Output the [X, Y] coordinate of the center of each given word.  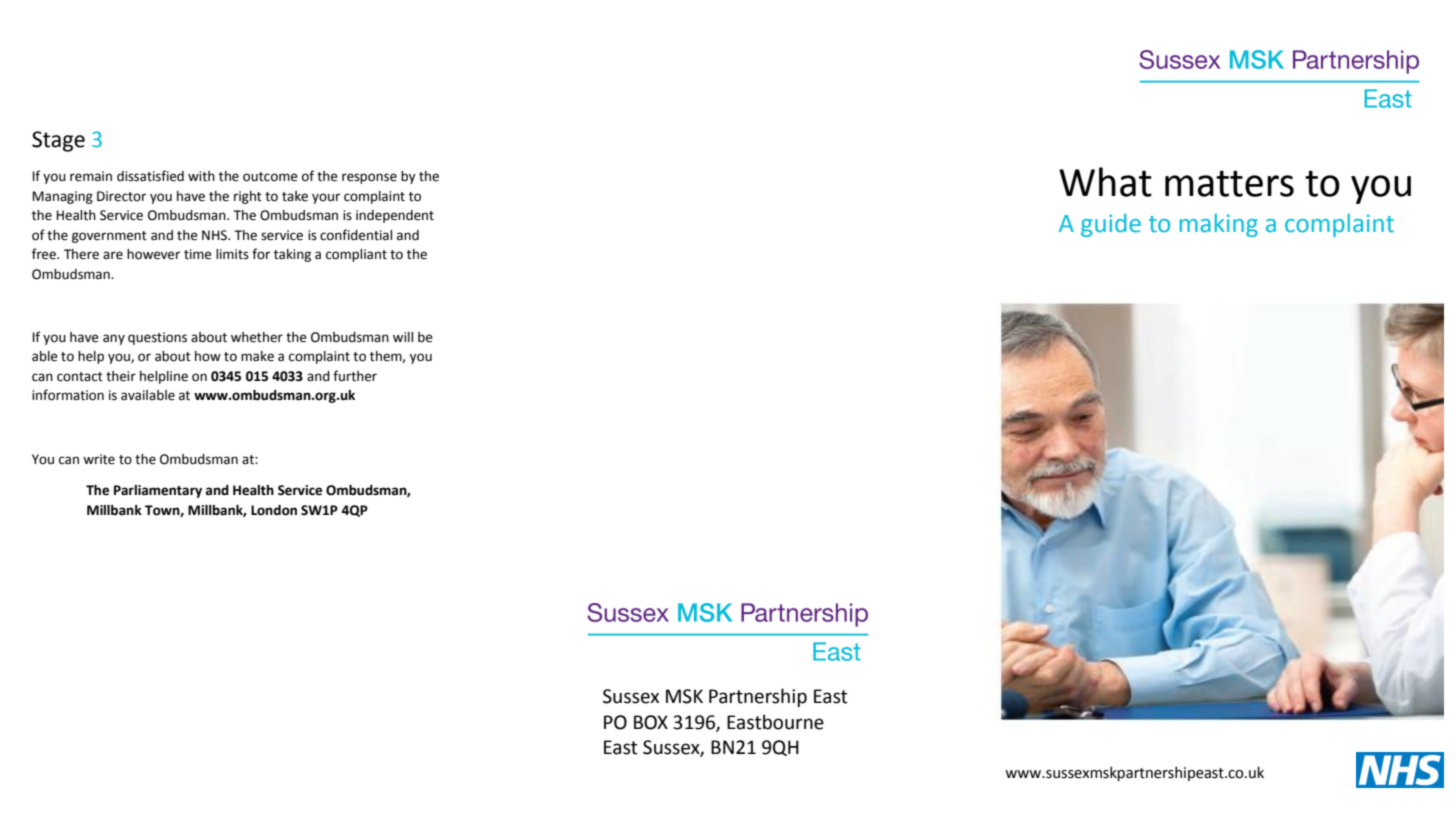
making [1219, 225]
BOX [651, 722]
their [121, 376]
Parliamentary [158, 491]
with [201, 176]
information [68, 395]
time [198, 254]
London [274, 510]
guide [1111, 225]
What [1105, 182]
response [369, 178]
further [355, 376]
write [99, 459]
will [403, 337]
